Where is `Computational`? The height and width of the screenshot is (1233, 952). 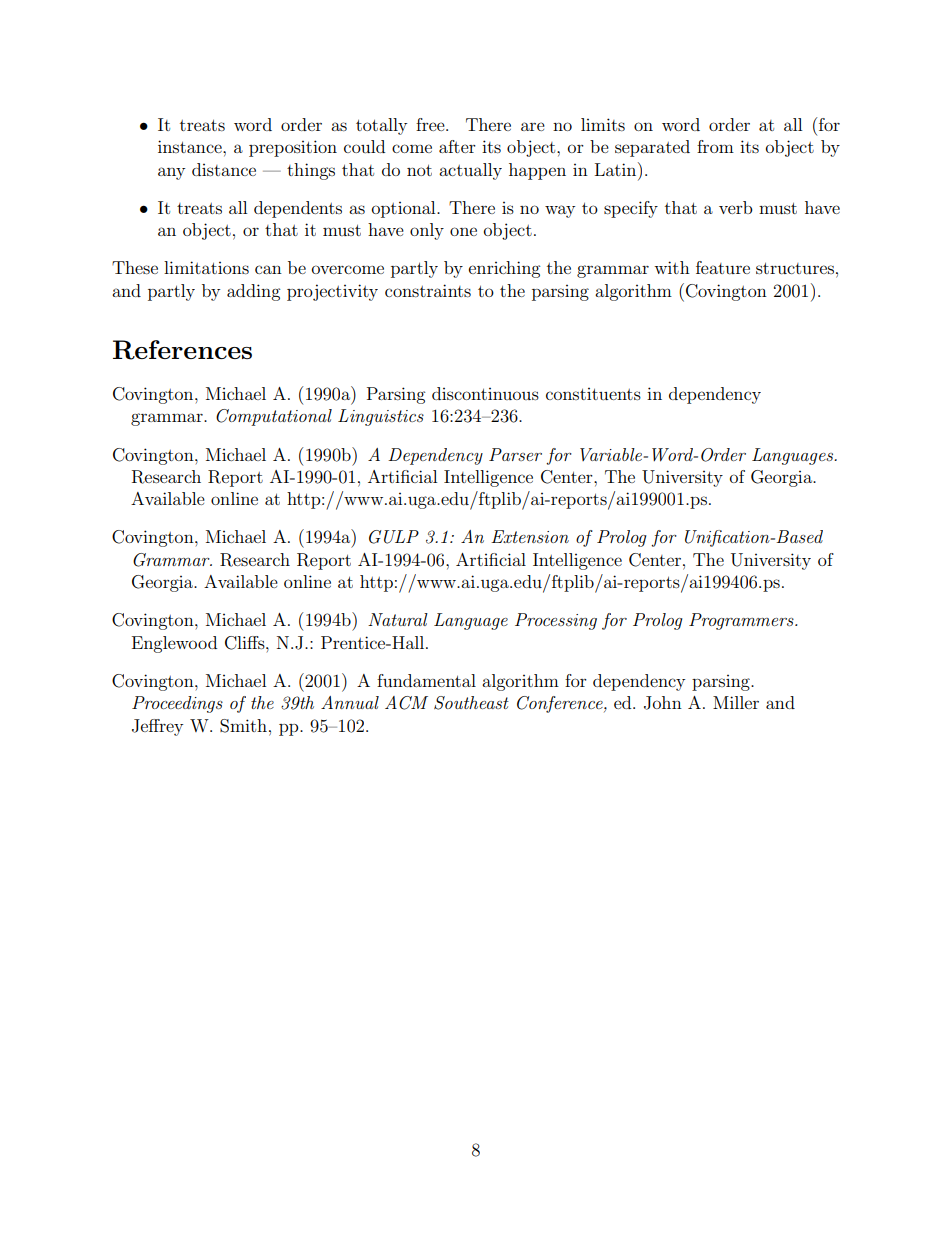
Computational is located at coordinates (274, 417).
